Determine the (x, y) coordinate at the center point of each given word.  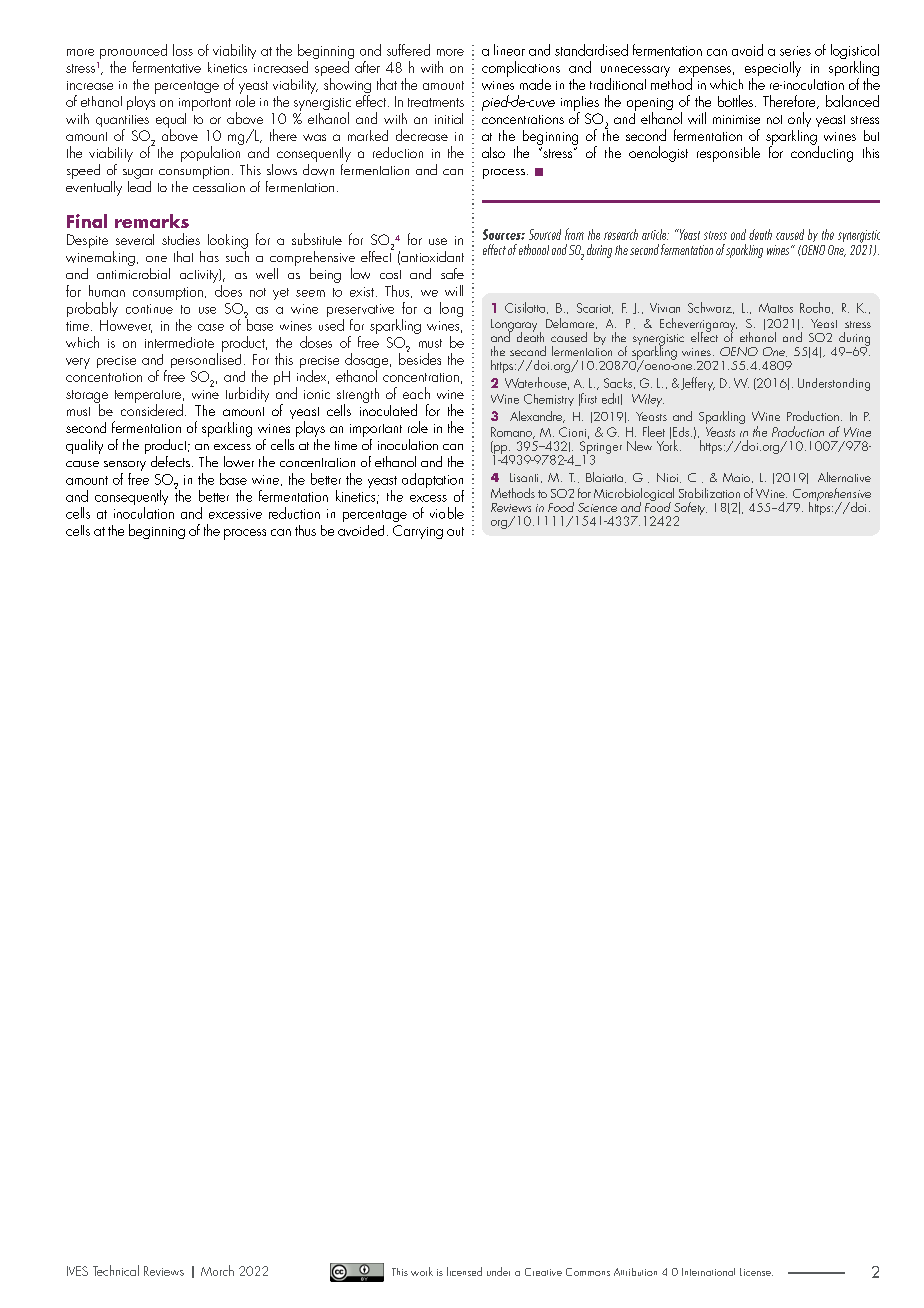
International (708, 1272)
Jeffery (696, 384)
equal (171, 121)
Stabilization (709, 493)
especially (773, 70)
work (422, 1271)
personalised (206, 359)
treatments (436, 102)
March (217, 1270)
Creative (543, 1272)
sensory (125, 467)
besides (420, 358)
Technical (116, 1270)
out (455, 531)
